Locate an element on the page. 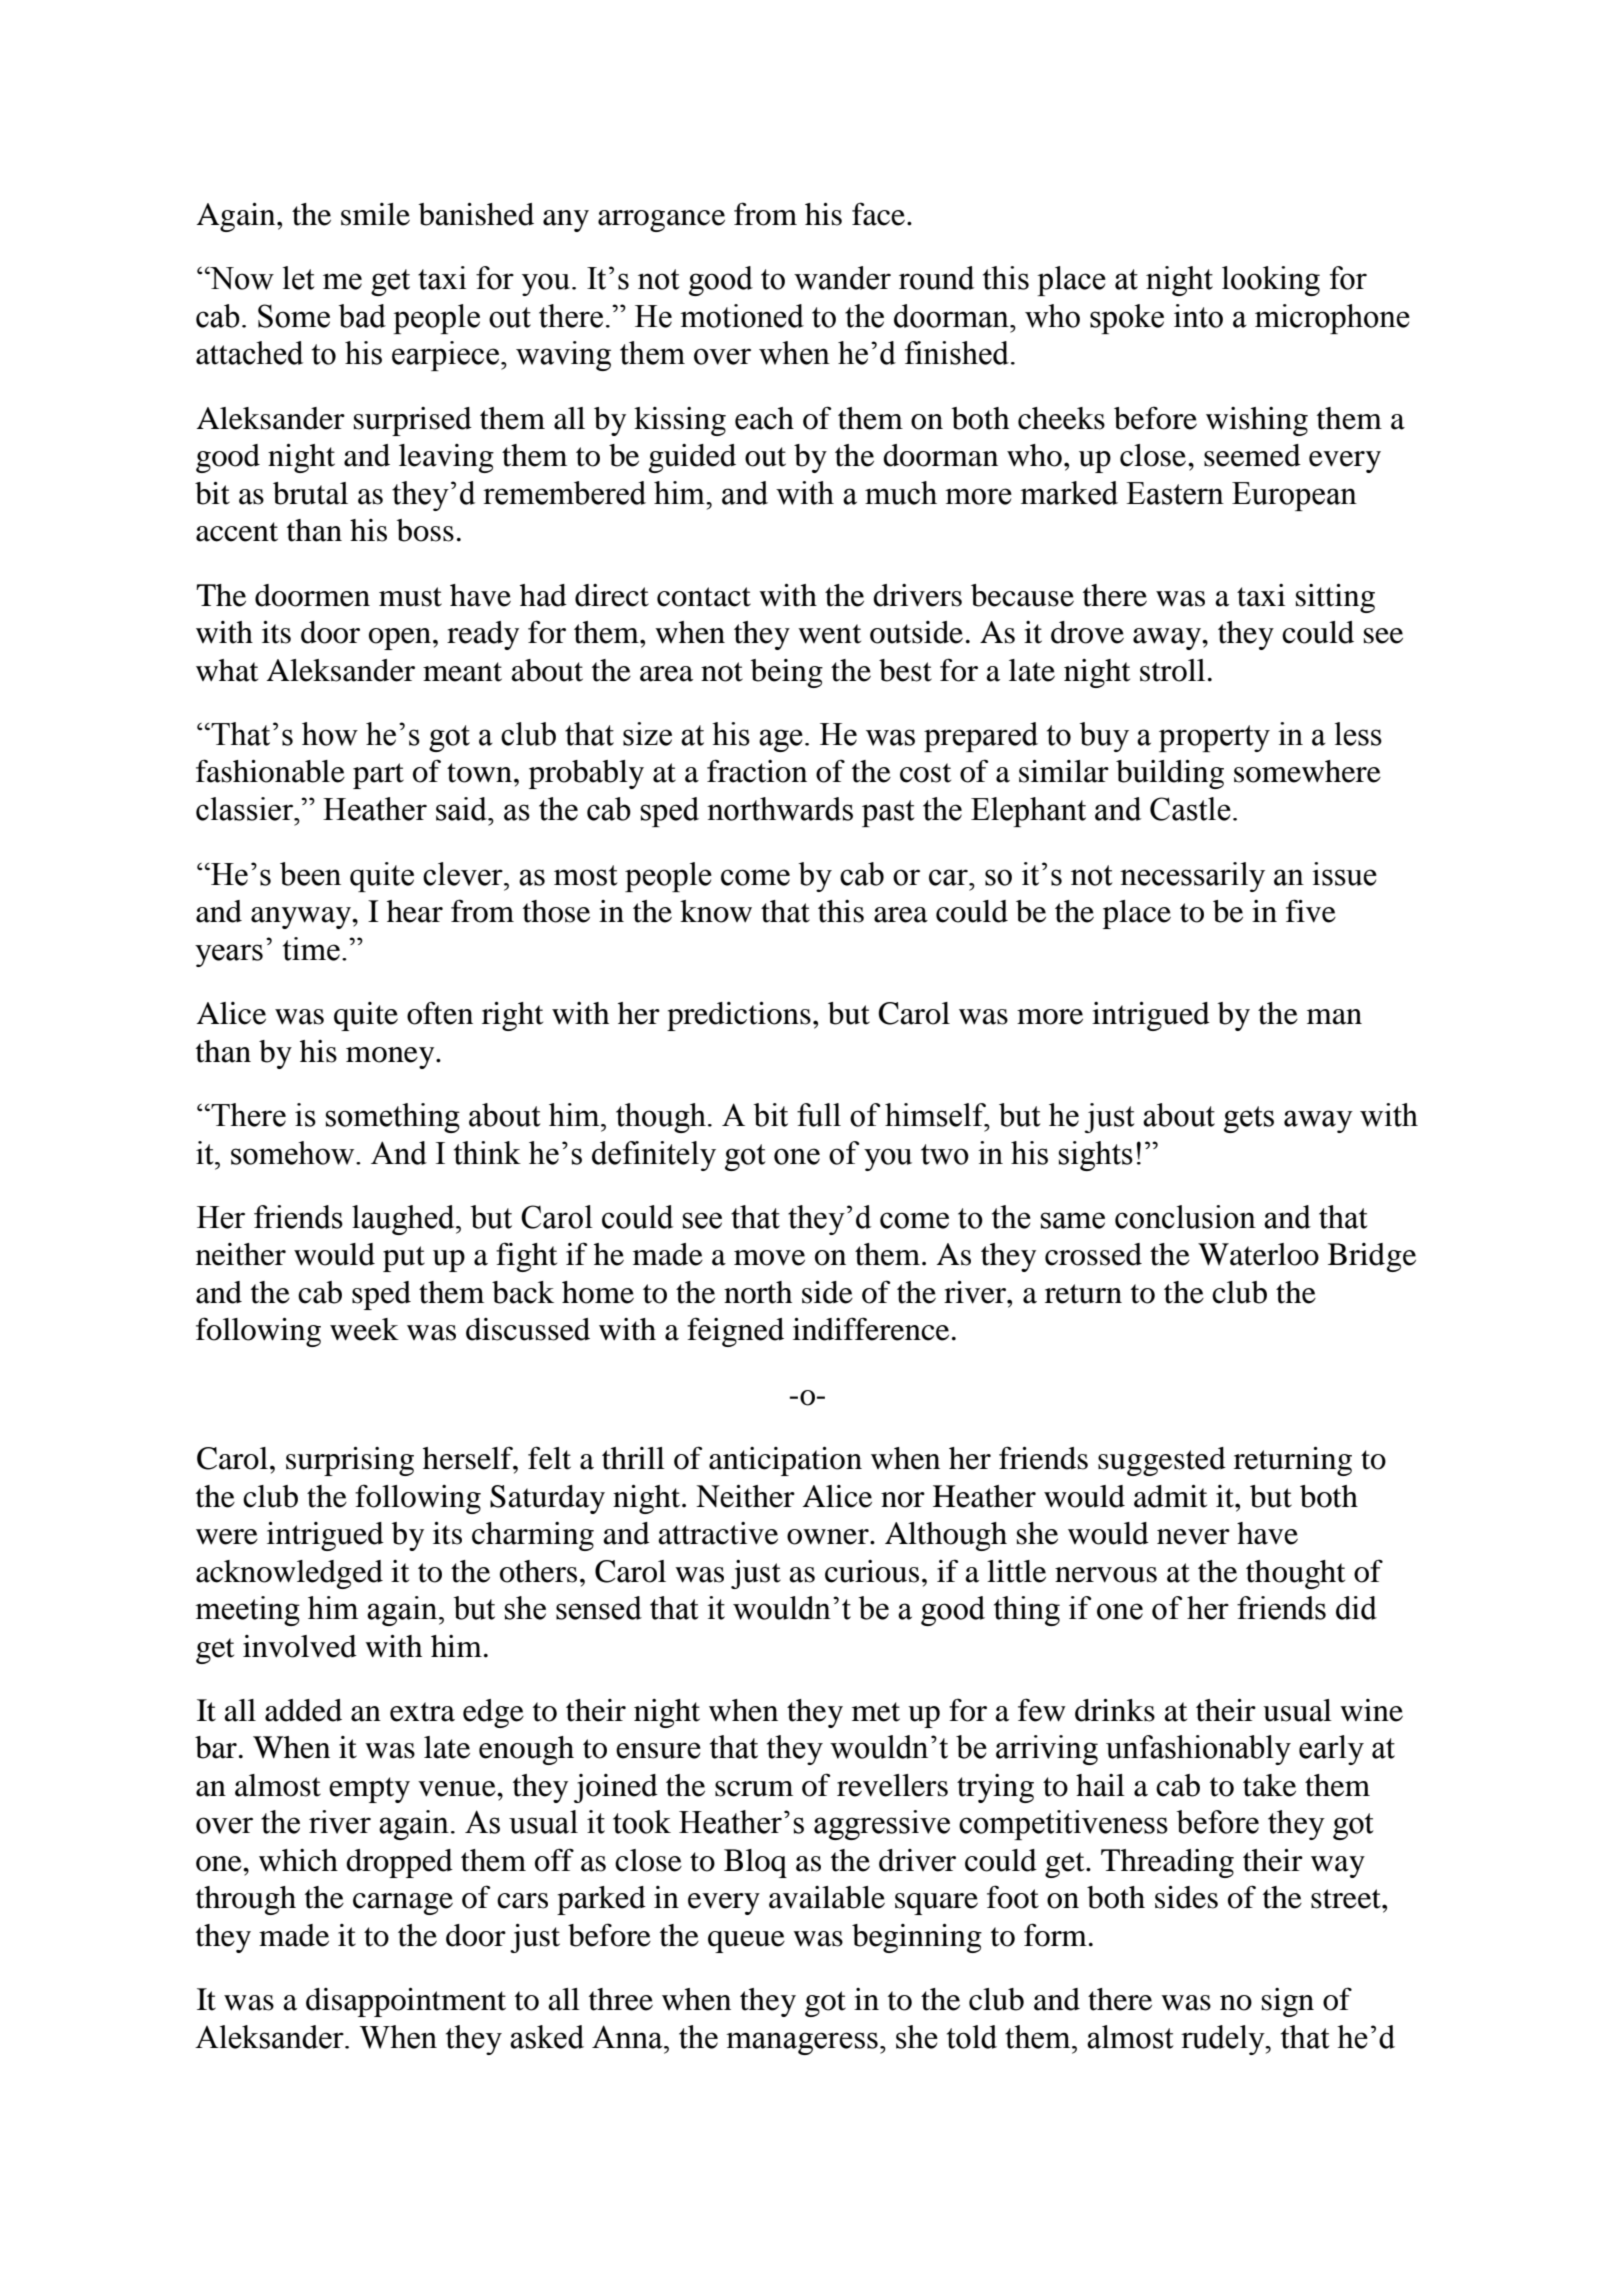 This image has width=1615, height=2284. looking is located at coordinates (1271, 281).
